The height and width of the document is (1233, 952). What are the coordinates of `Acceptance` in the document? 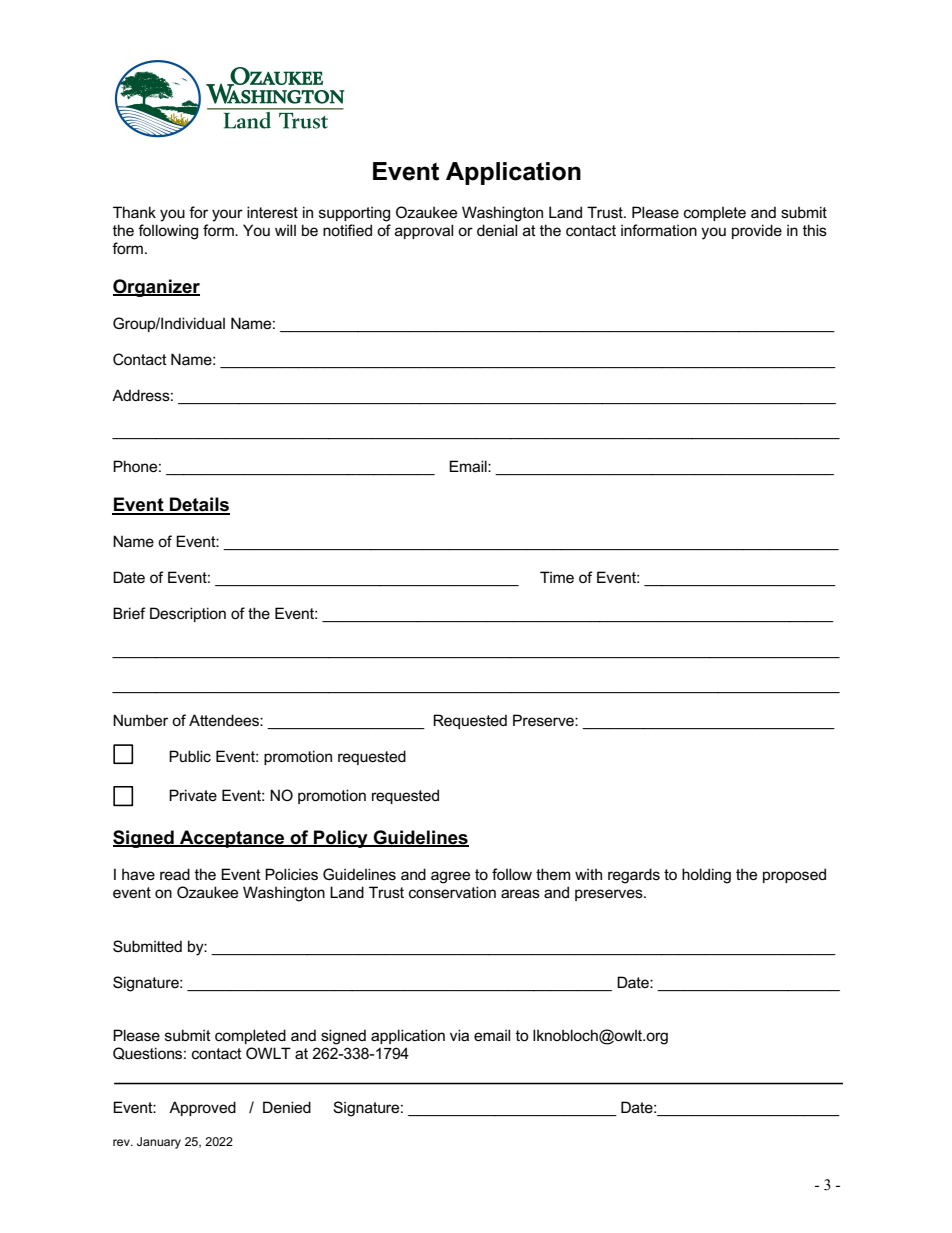 It's located at (232, 839).
